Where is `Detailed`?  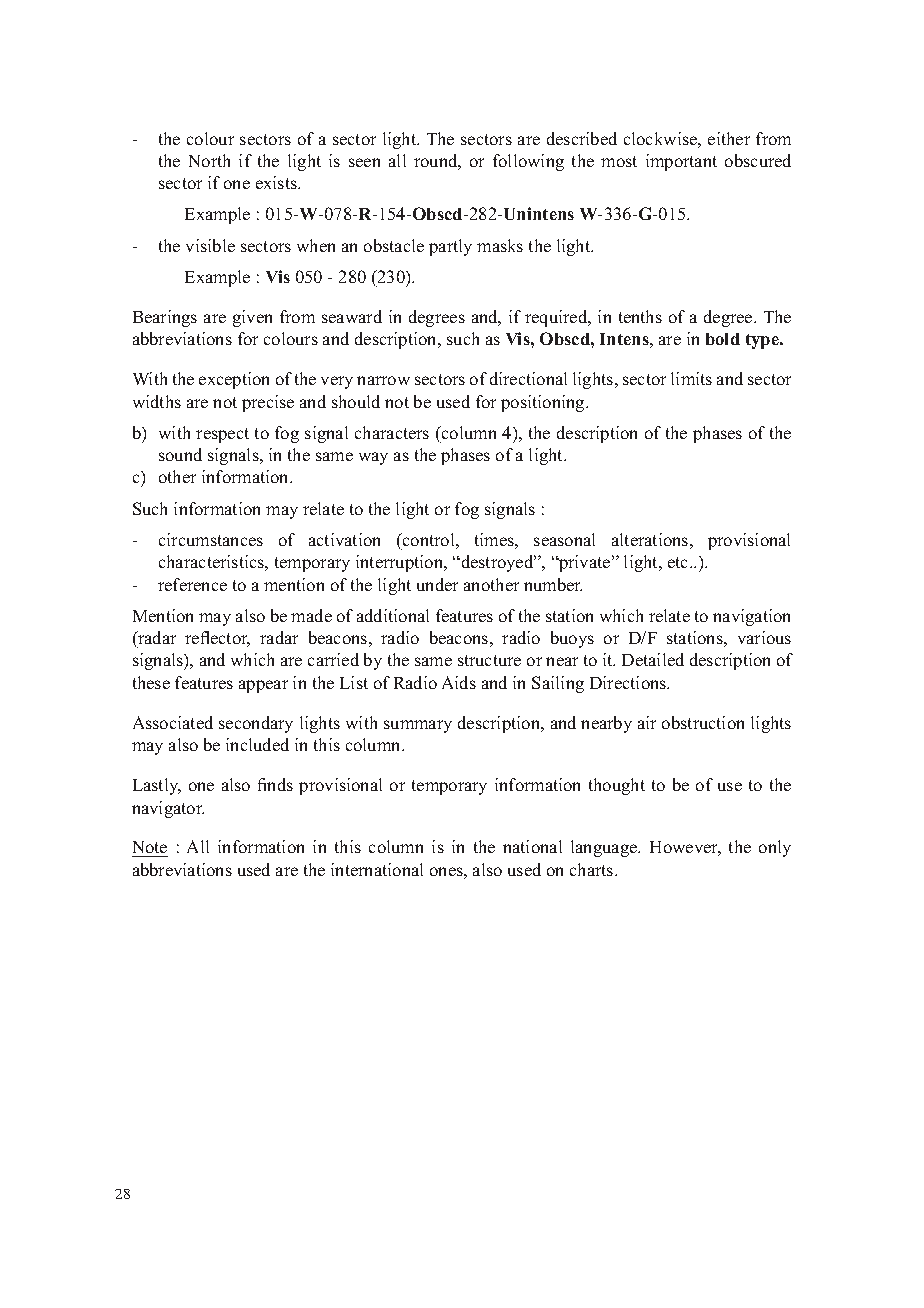
Detailed is located at coordinates (653, 659).
